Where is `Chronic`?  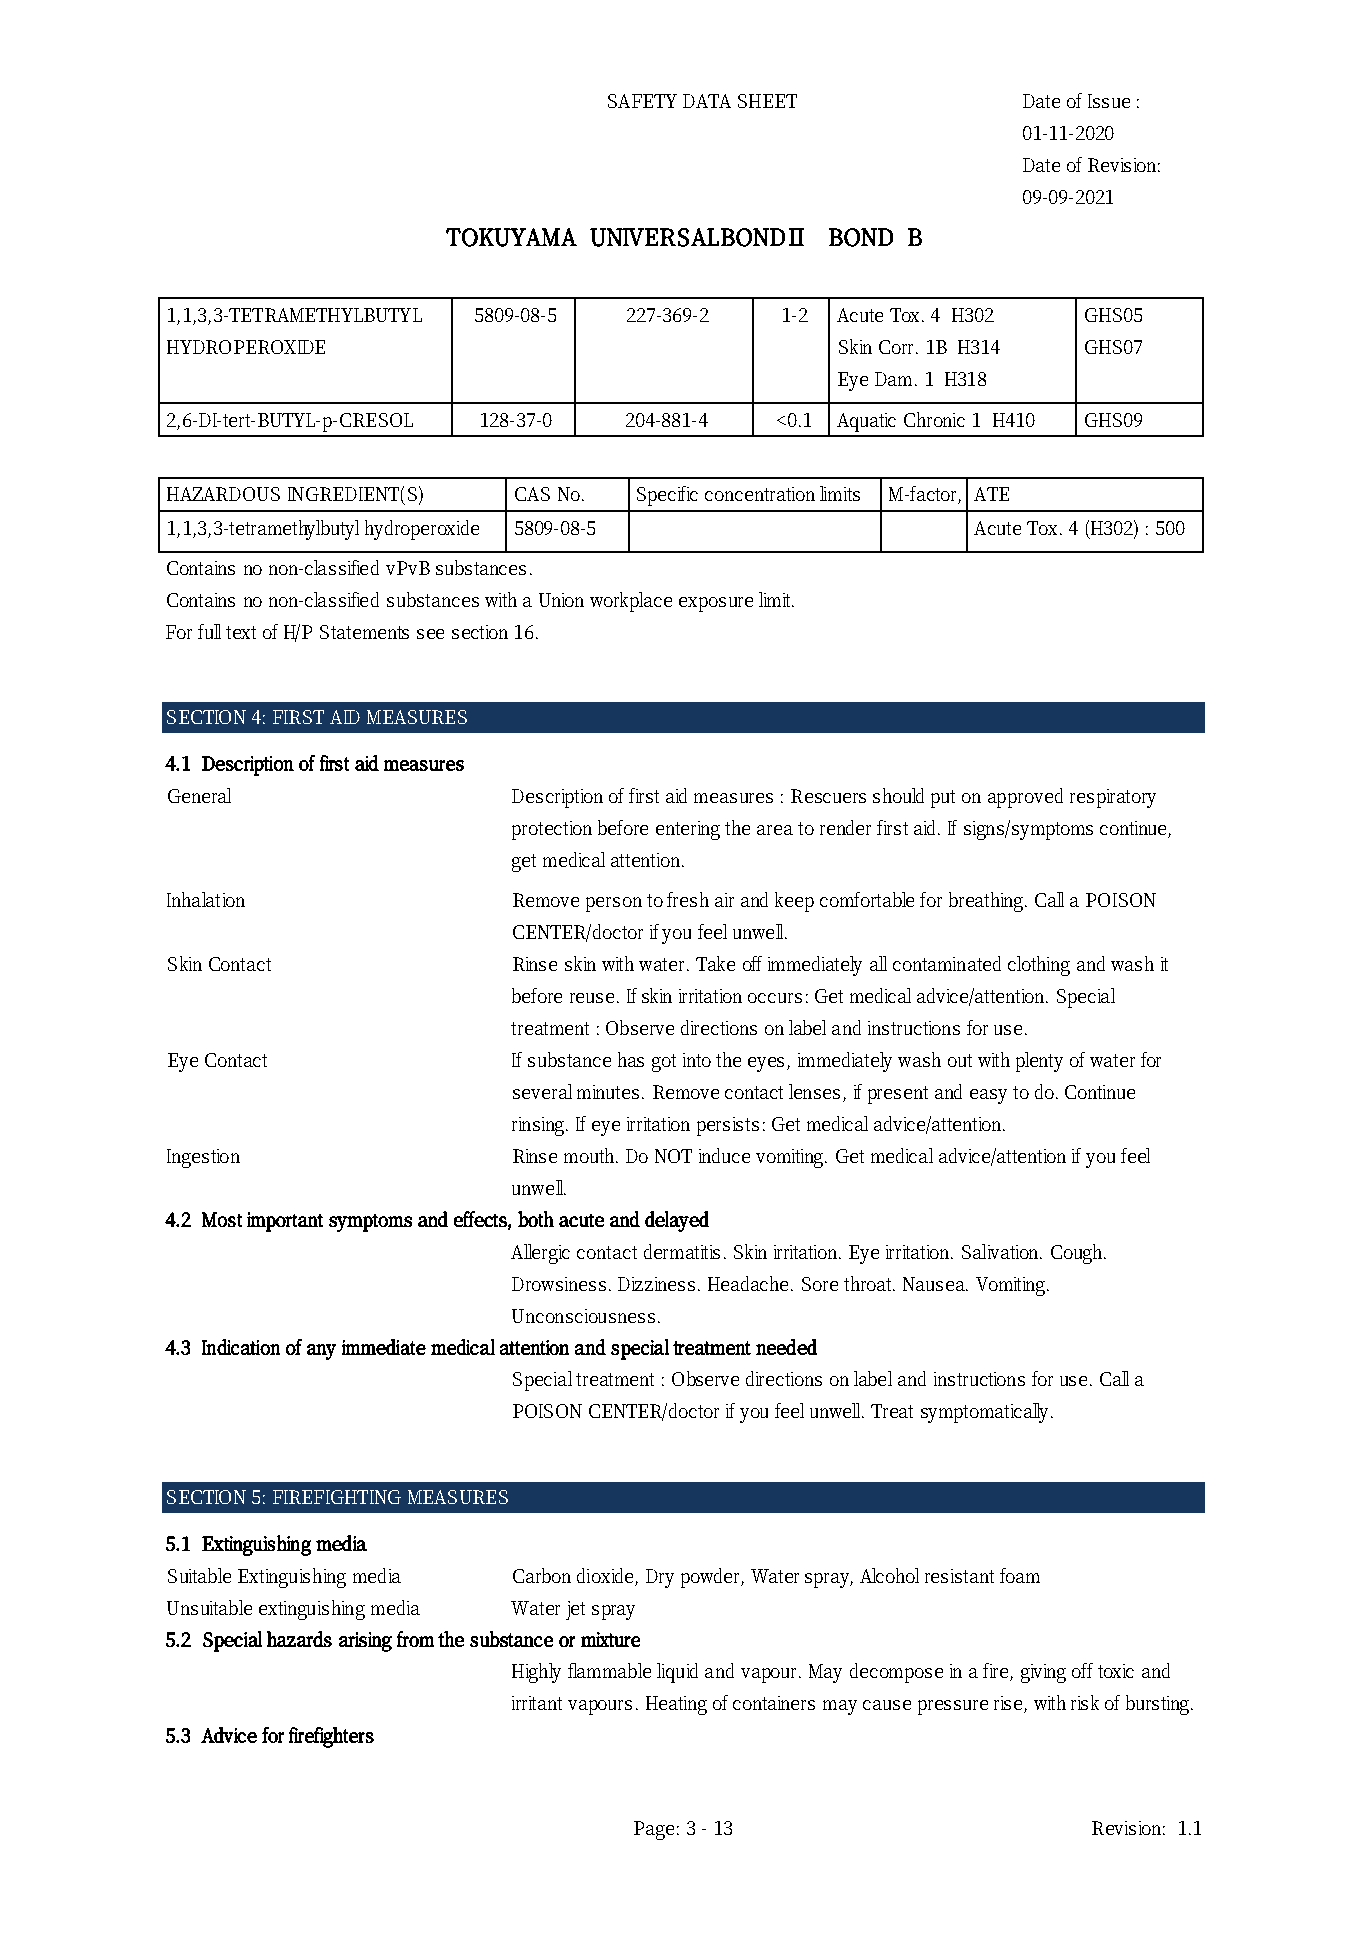
Chronic is located at coordinates (934, 419).
